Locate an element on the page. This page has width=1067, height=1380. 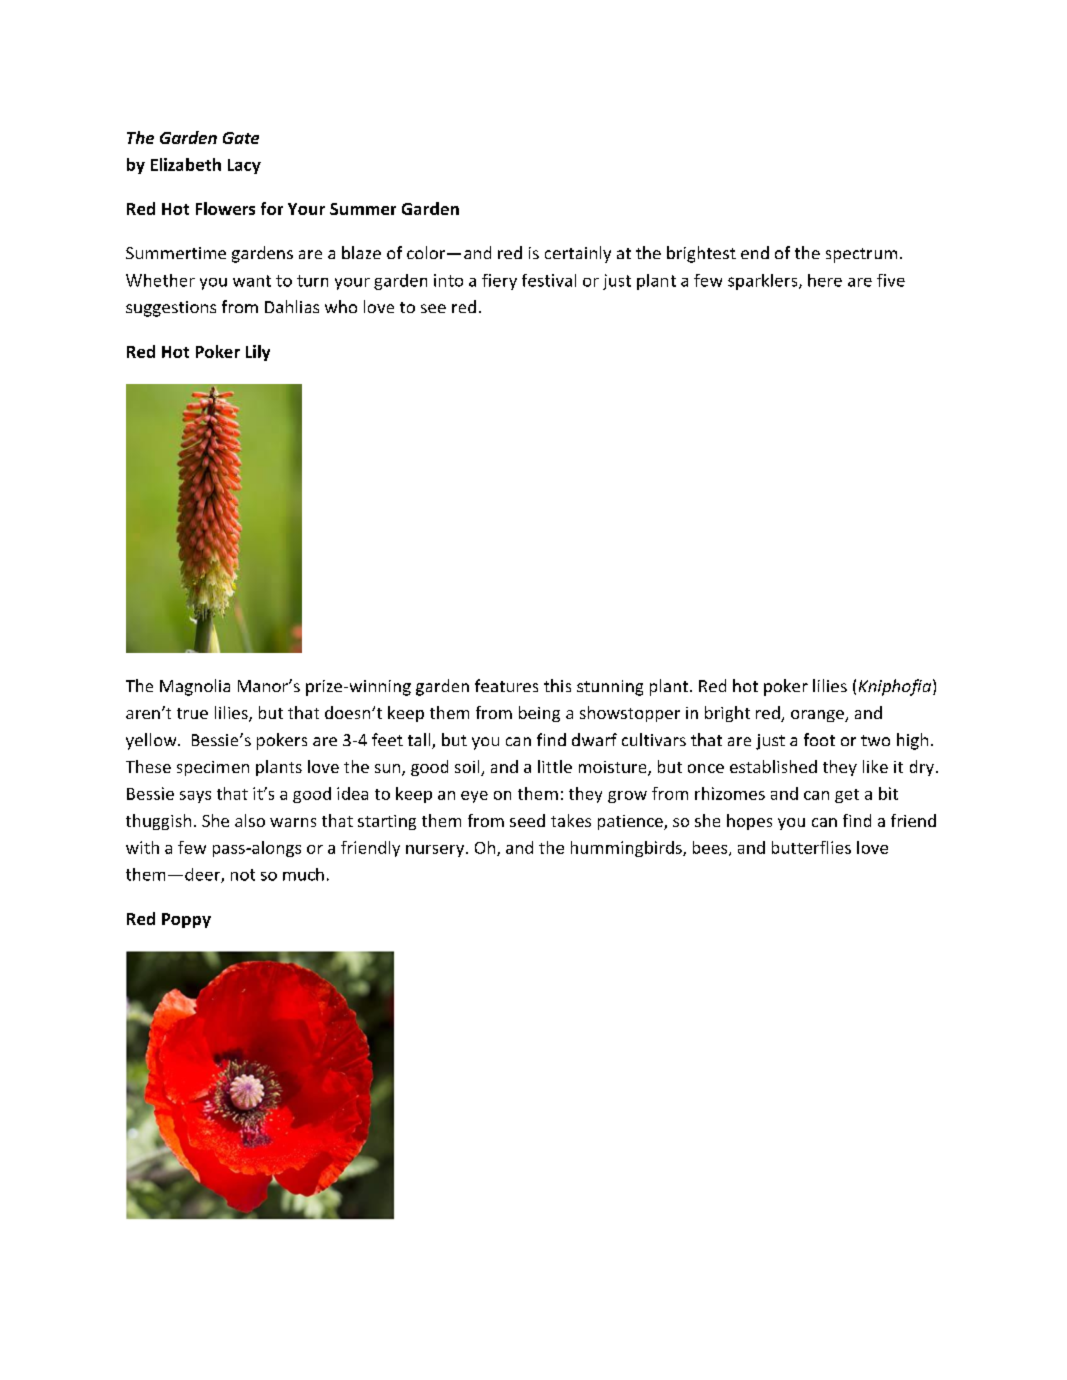
foot is located at coordinates (819, 739).
